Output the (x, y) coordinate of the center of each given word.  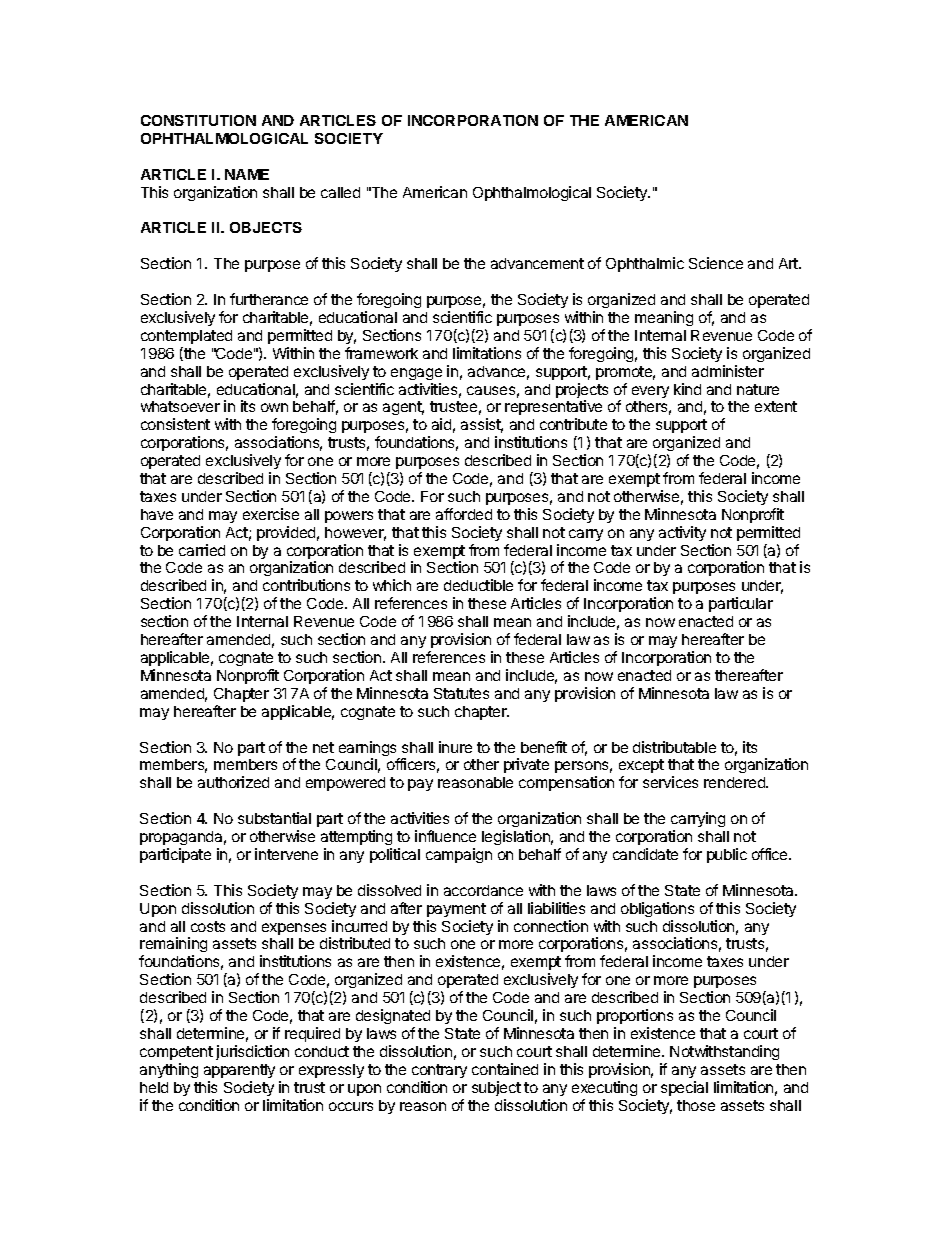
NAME (247, 174)
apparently (239, 1071)
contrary (439, 1071)
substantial (274, 818)
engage (416, 374)
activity (682, 533)
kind (687, 389)
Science (716, 263)
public (727, 855)
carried (202, 550)
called (340, 192)
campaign (459, 855)
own (274, 407)
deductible (478, 585)
